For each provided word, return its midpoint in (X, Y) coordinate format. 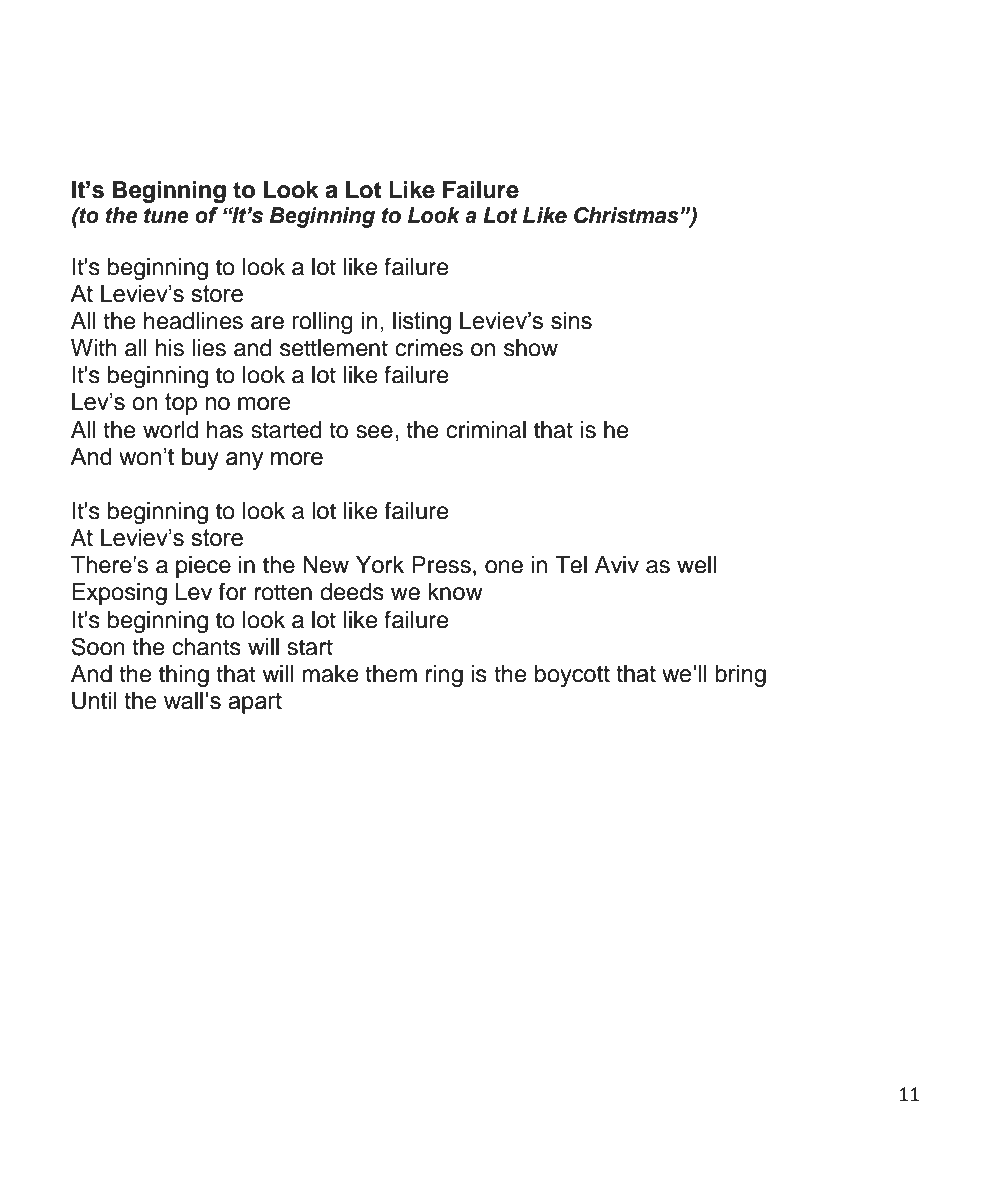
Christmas (627, 215)
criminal (486, 430)
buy (200, 459)
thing (184, 676)
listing (422, 323)
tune (166, 216)
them (391, 674)
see (374, 432)
